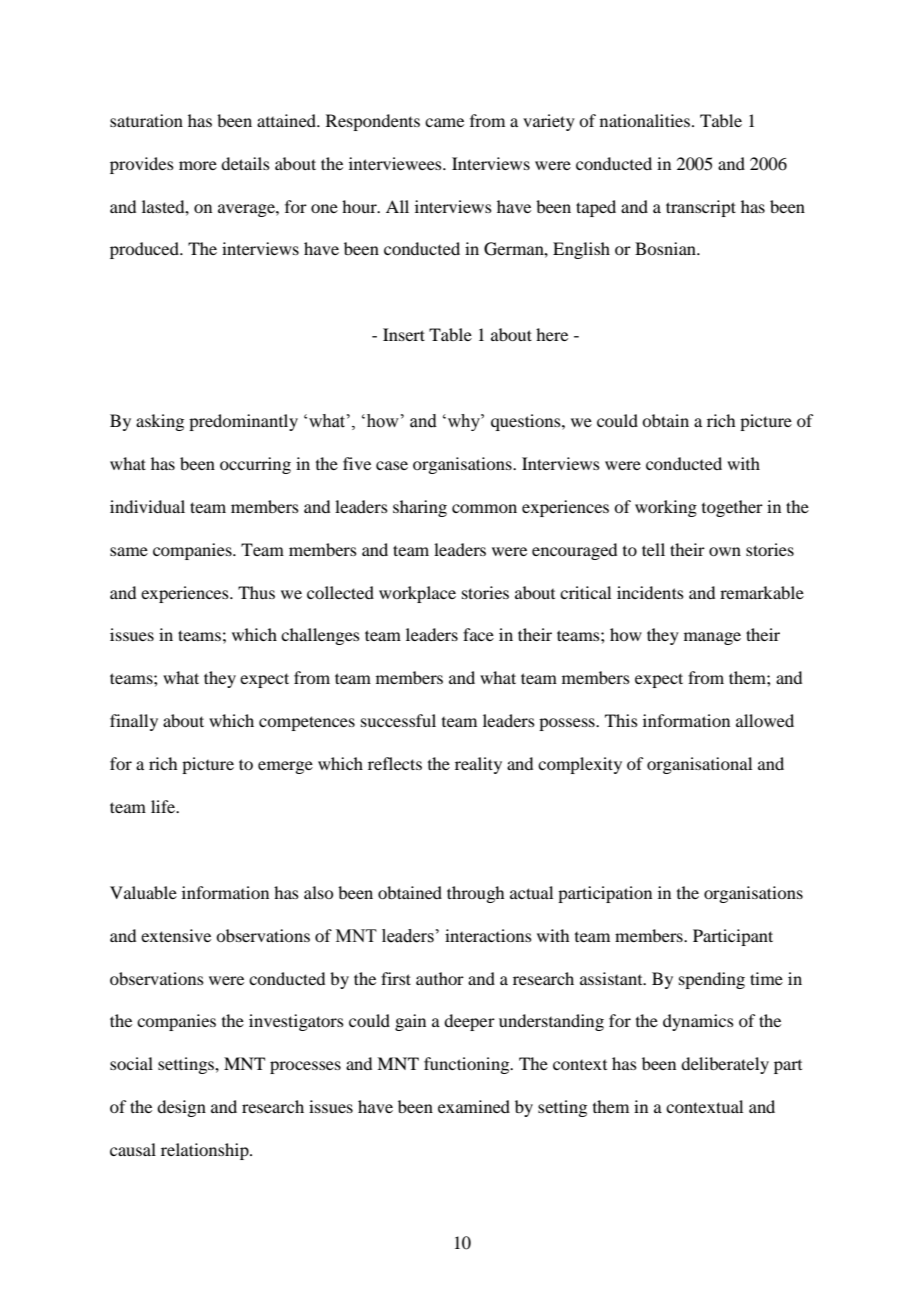  What do you see at coordinates (645, 120) in the screenshot?
I see `nationalities` at bounding box center [645, 120].
